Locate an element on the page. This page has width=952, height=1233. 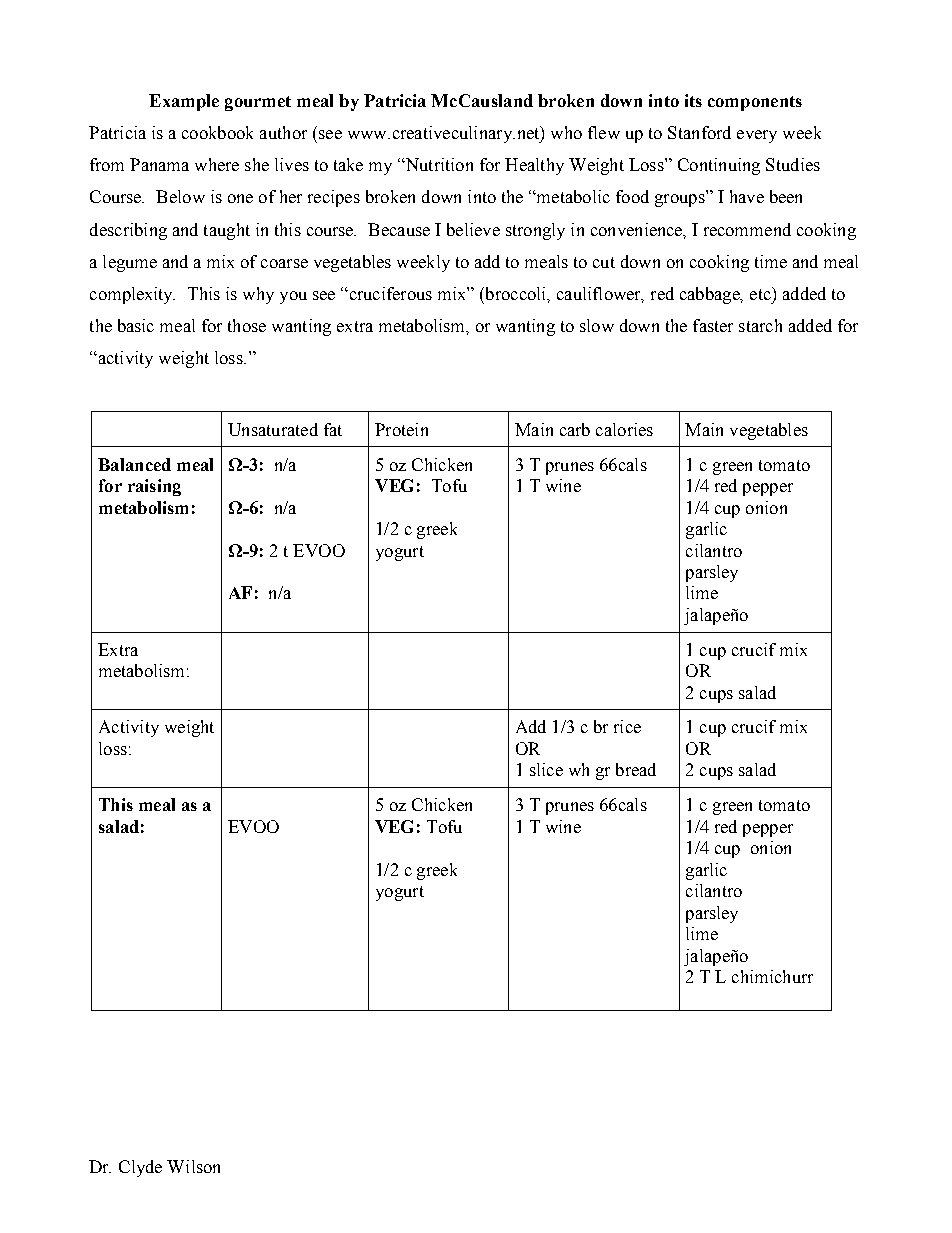
Healthy is located at coordinates (534, 166).
